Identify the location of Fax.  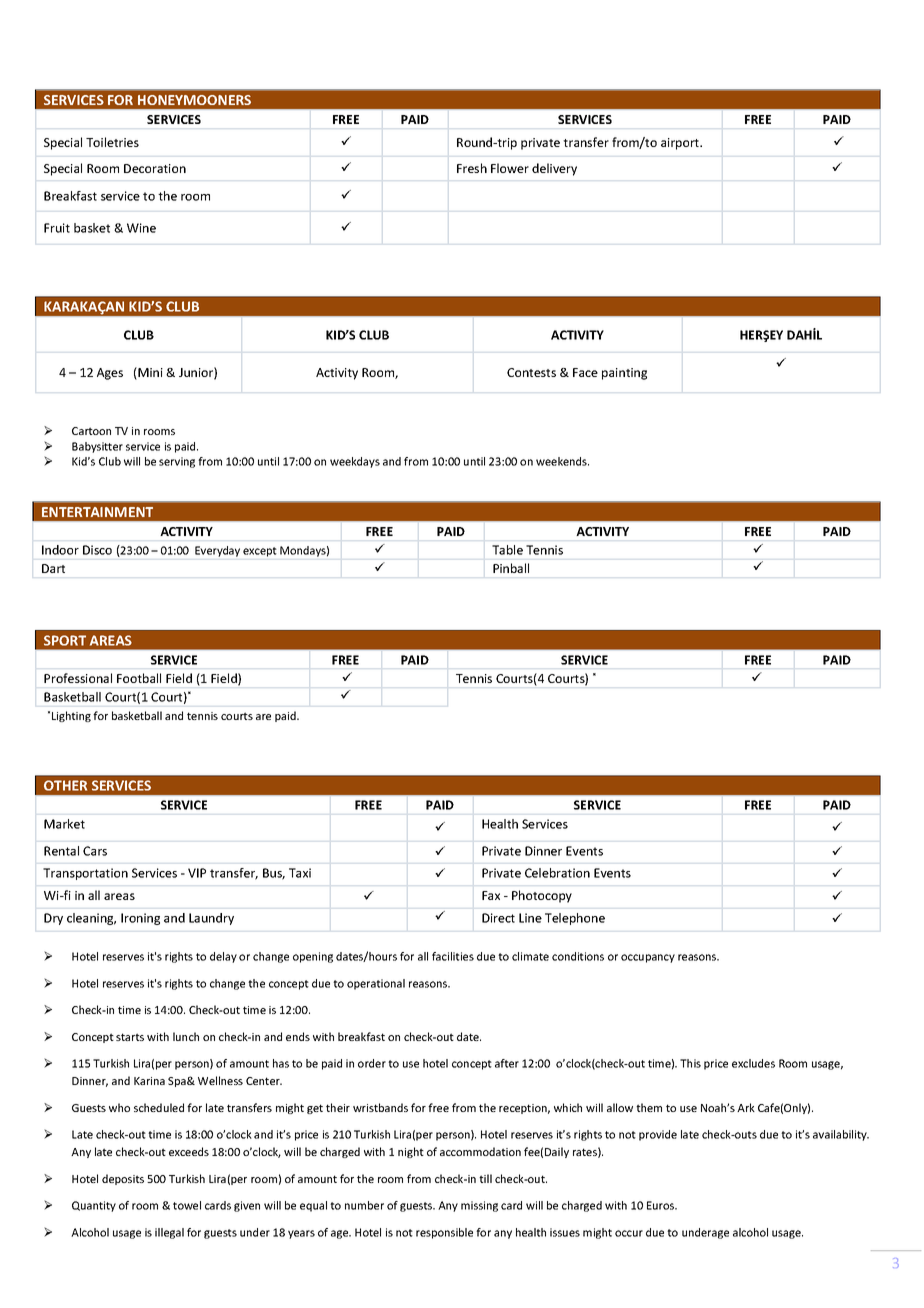
(491, 895).
